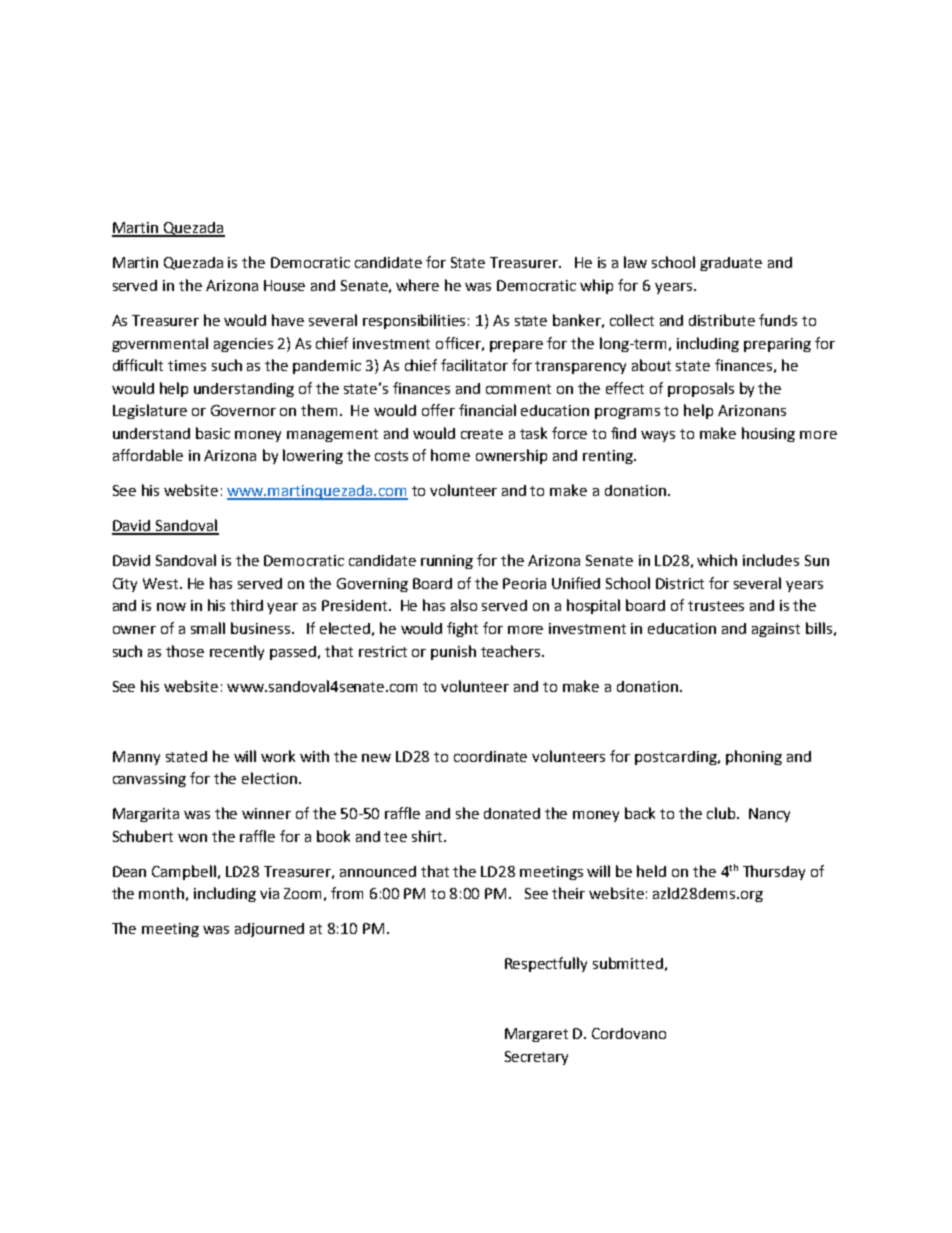  Describe the element at coordinates (453, 652) in the screenshot. I see `punish` at that location.
